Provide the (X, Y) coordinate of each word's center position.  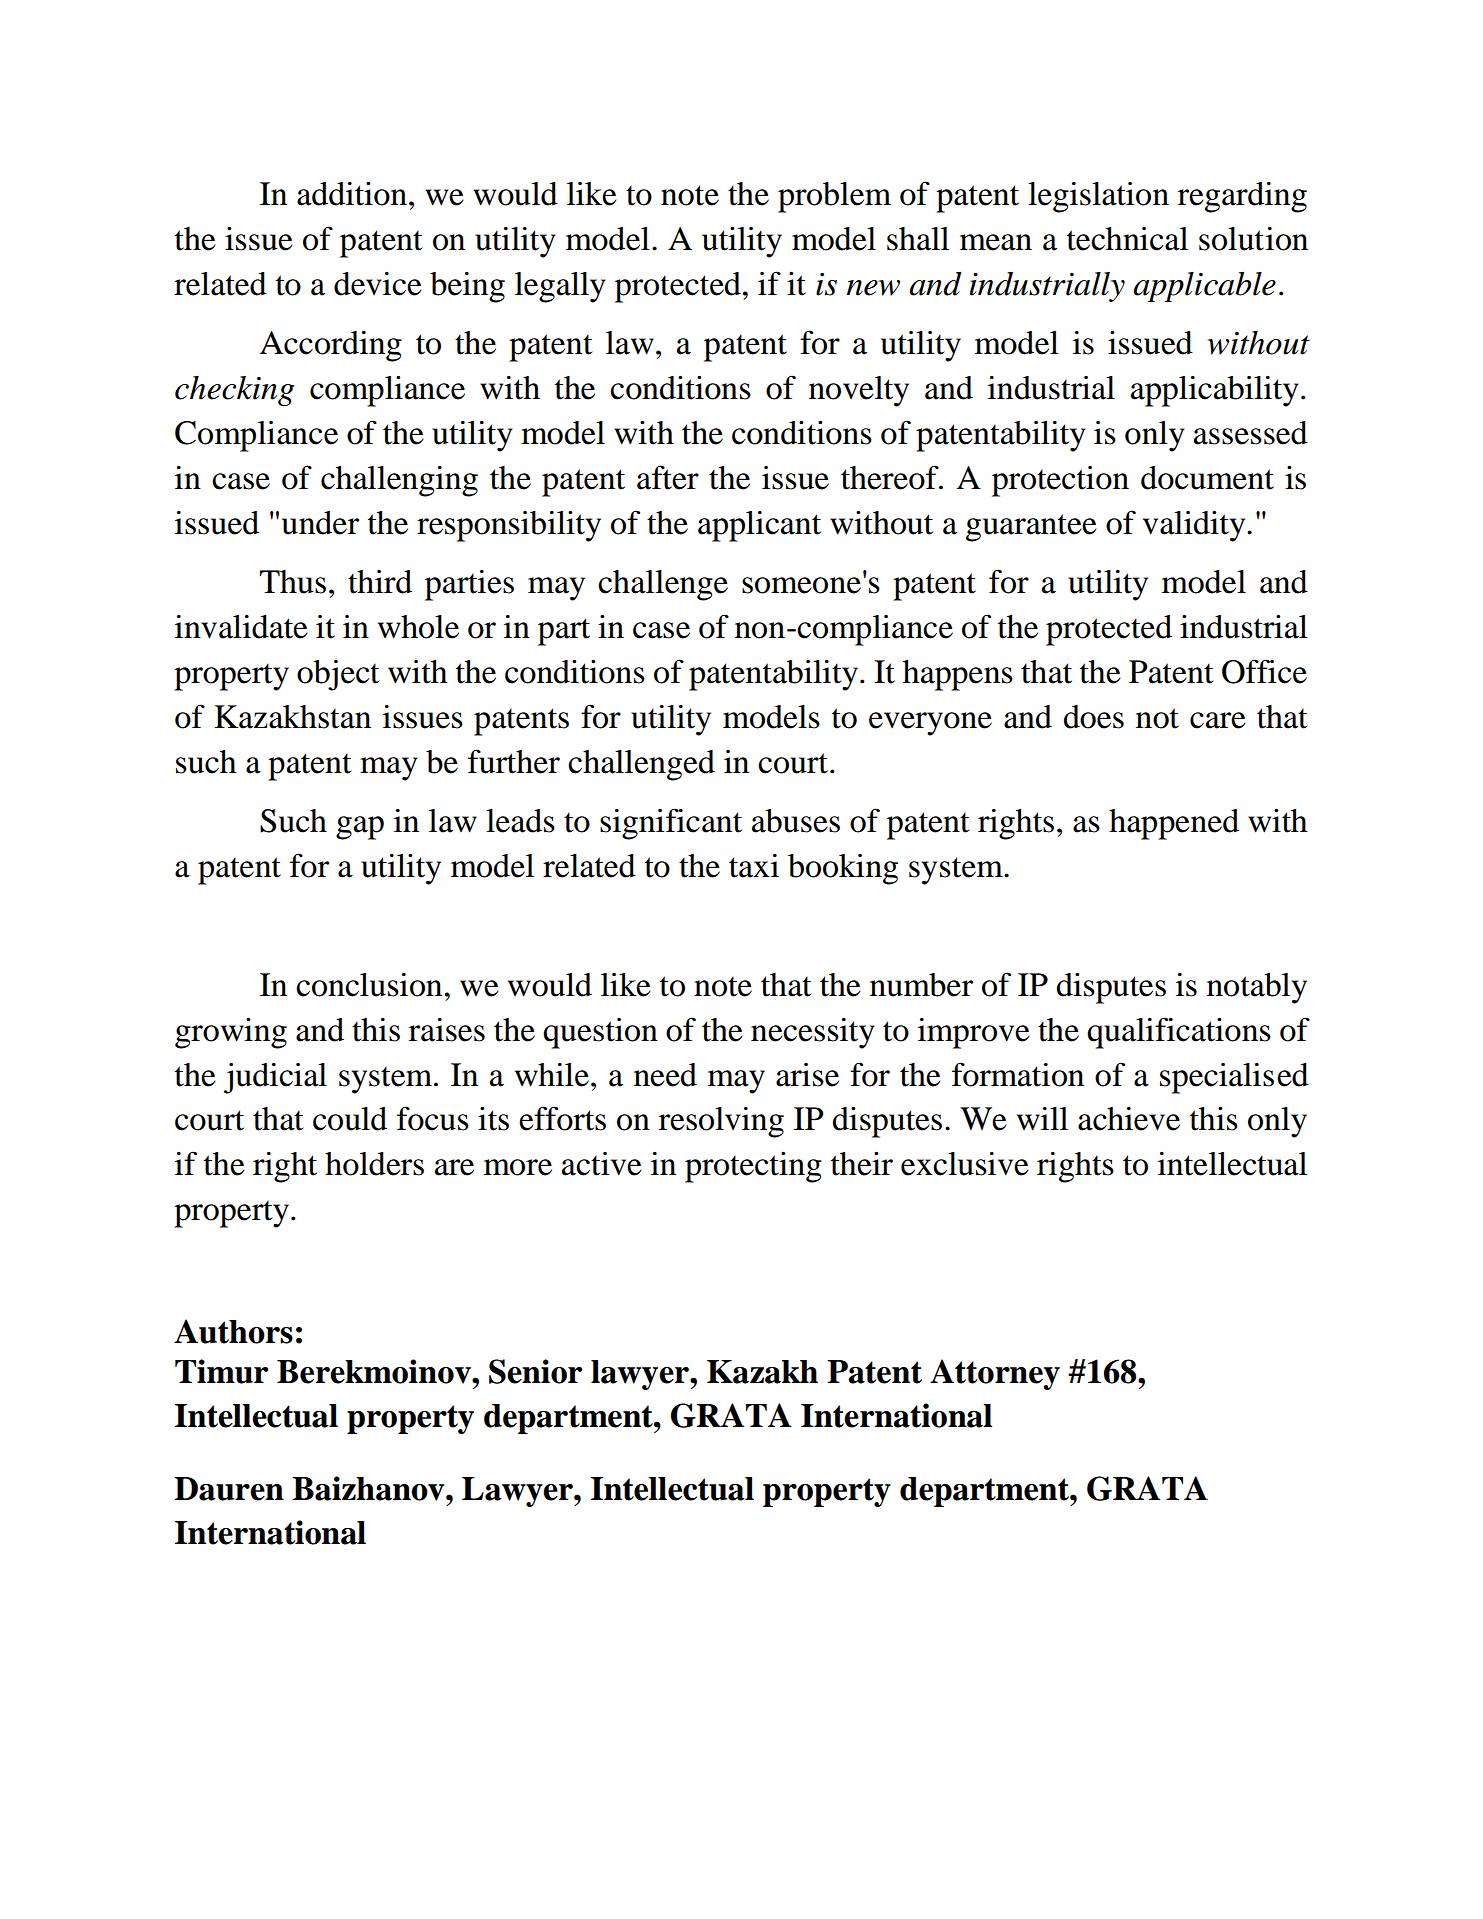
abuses (796, 821)
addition (352, 194)
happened (1174, 824)
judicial (275, 1078)
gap (360, 828)
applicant (759, 526)
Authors (233, 1331)
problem (834, 197)
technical (1127, 239)
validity (1195, 526)
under (320, 523)
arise (807, 1075)
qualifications (1179, 1033)
